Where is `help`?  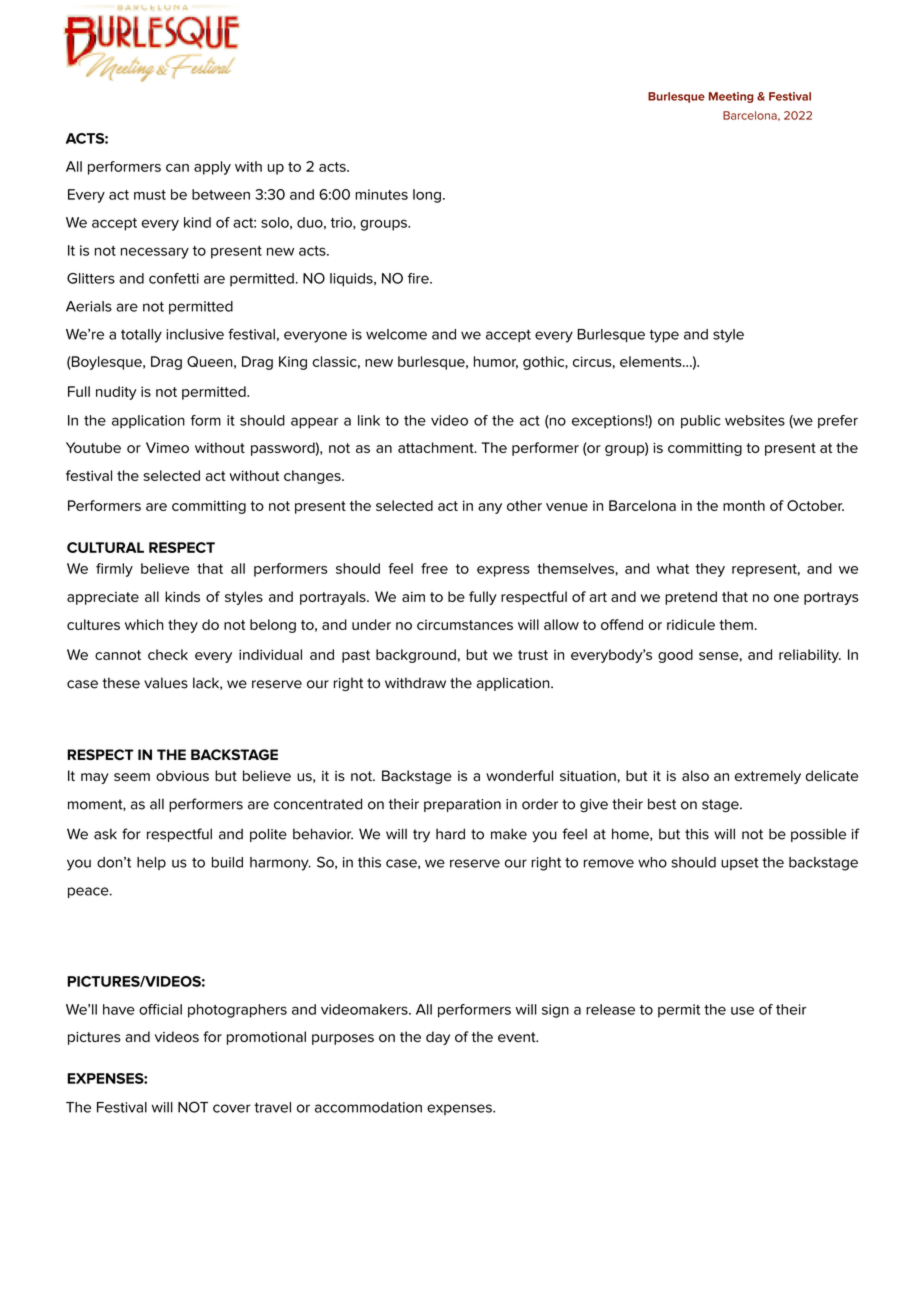
help is located at coordinates (151, 863).
